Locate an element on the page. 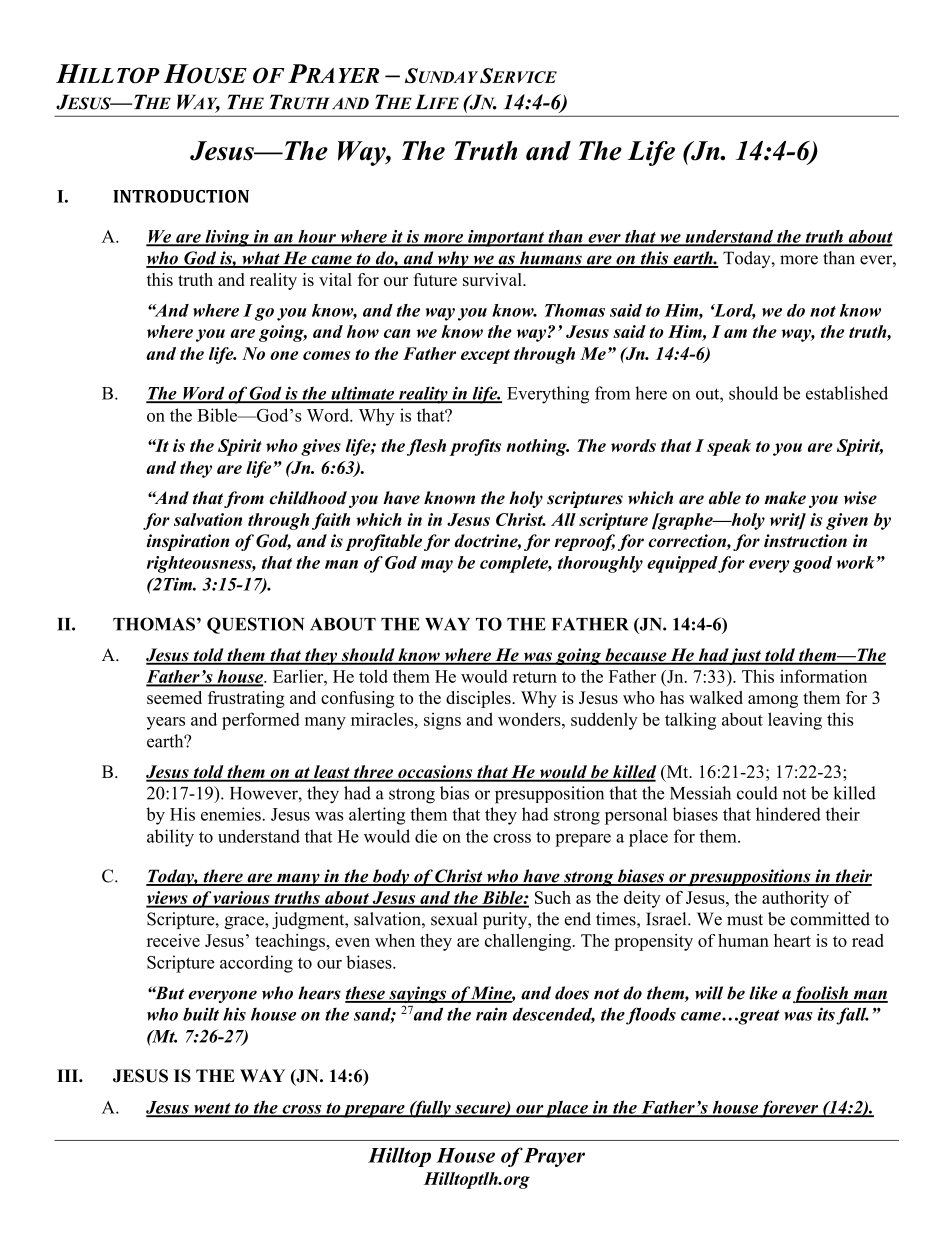 Image resolution: width=952 pixels, height=1233 pixels. gives is located at coordinates (321, 447).
